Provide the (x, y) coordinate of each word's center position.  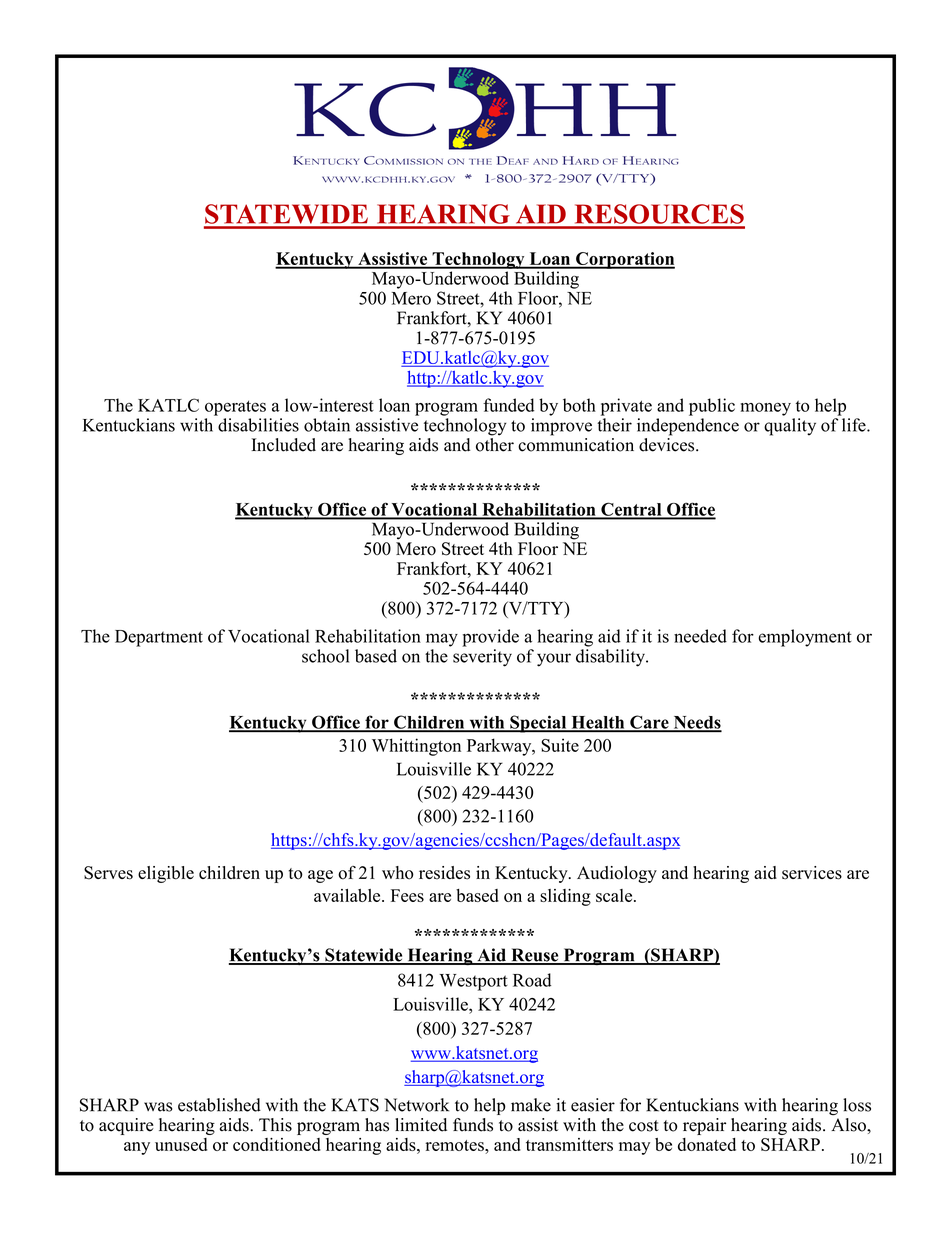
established (219, 1105)
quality (790, 427)
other (495, 443)
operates (235, 408)
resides (444, 873)
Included (283, 445)
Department (159, 638)
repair (704, 1126)
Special (538, 724)
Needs (696, 723)
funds (473, 1125)
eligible (166, 874)
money (766, 409)
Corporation (624, 260)
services (812, 873)
